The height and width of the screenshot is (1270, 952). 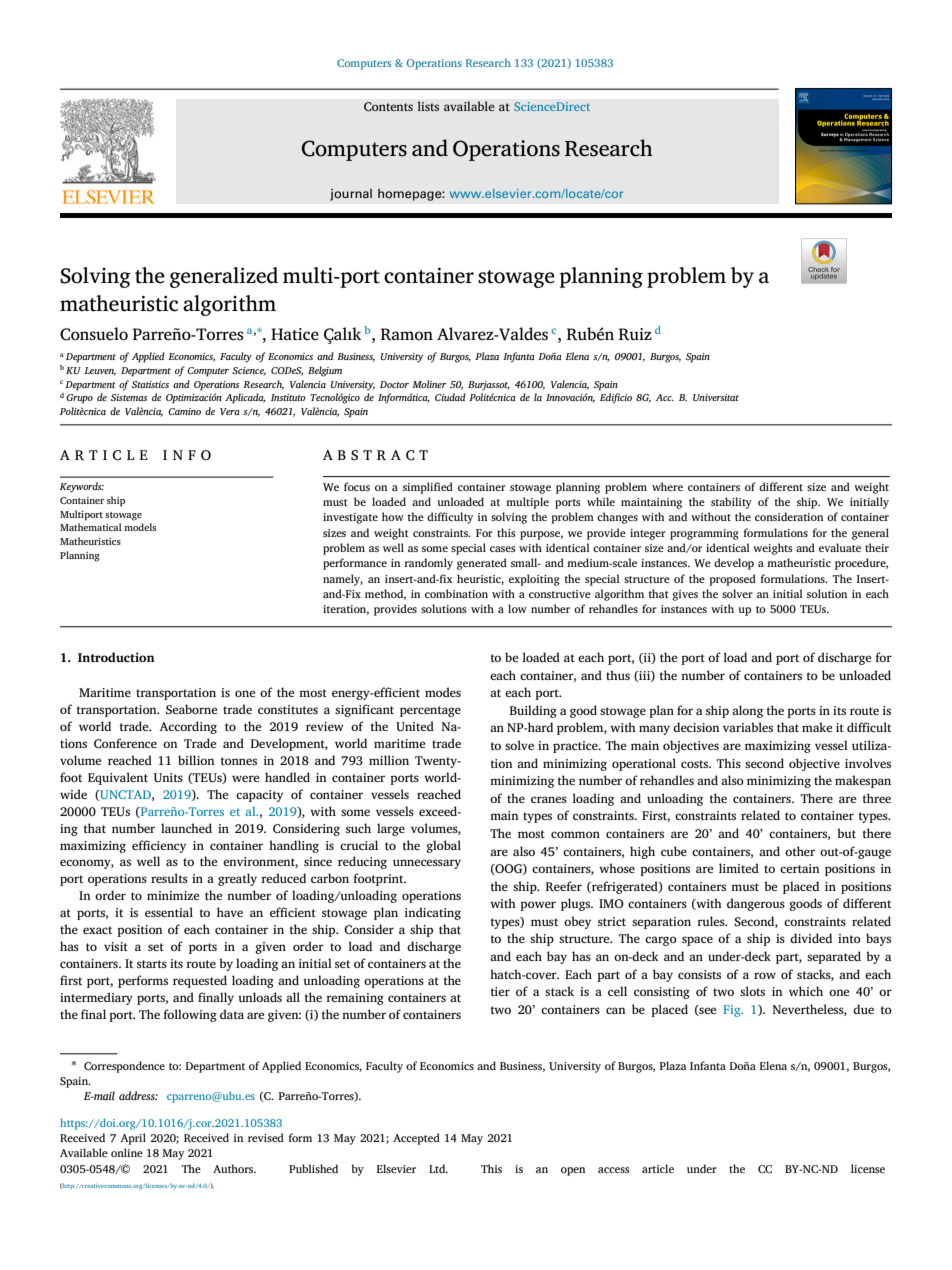 What do you see at coordinates (133, 1139) in the screenshot?
I see `April` at bounding box center [133, 1139].
